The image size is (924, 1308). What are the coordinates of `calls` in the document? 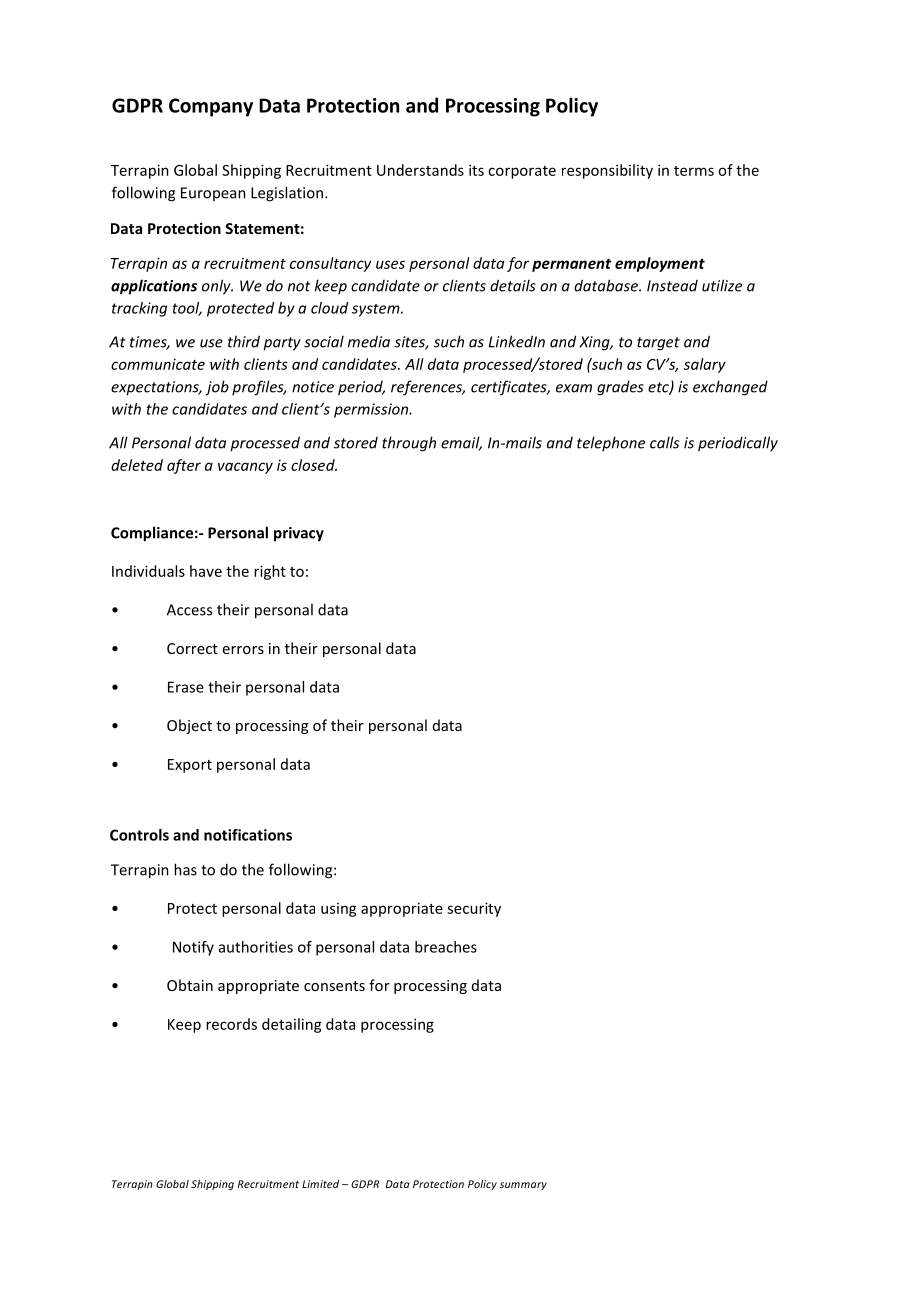 It's located at (664, 442).
